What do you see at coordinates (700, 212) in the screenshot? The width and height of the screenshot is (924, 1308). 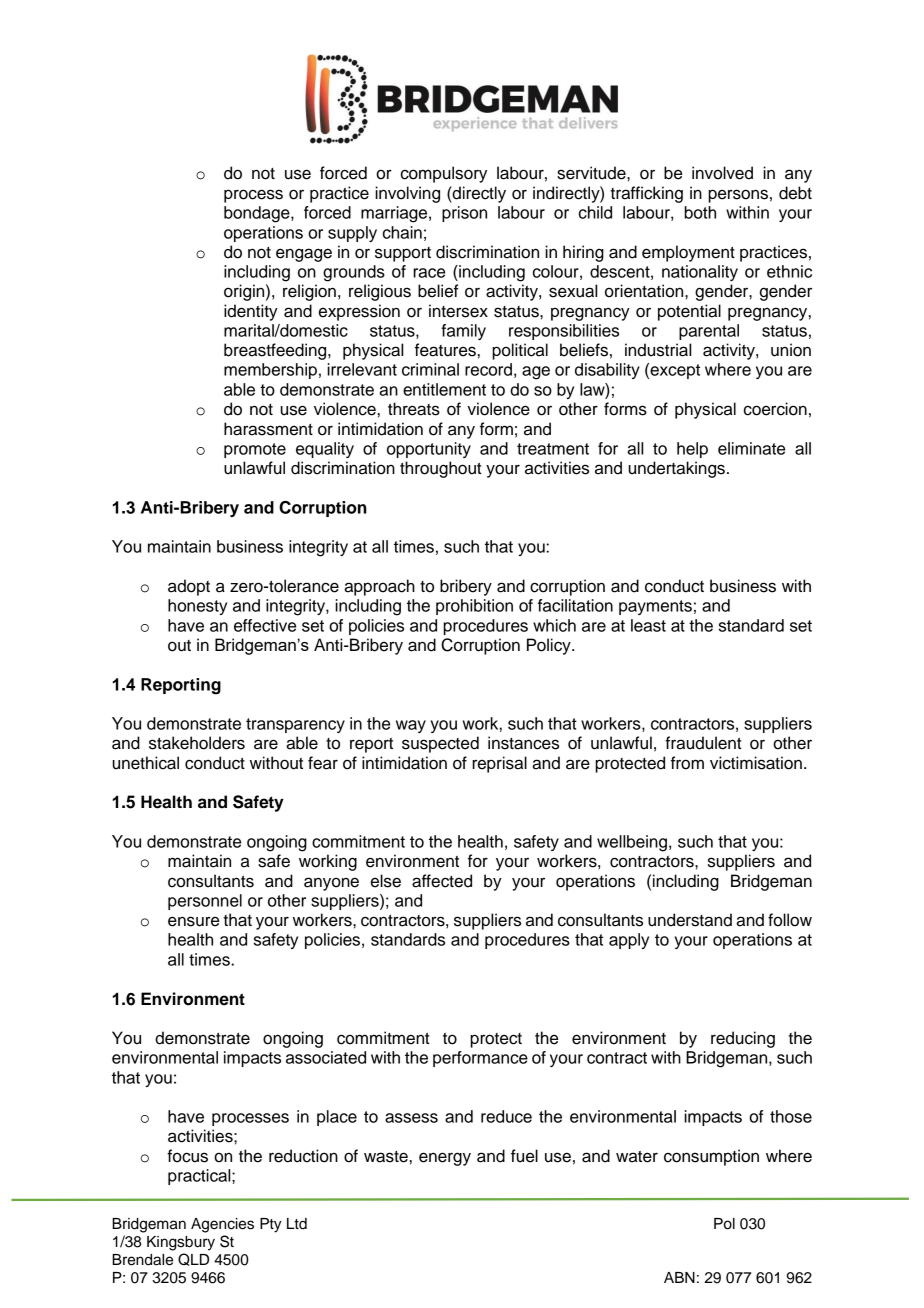 I see `both` at bounding box center [700, 212].
